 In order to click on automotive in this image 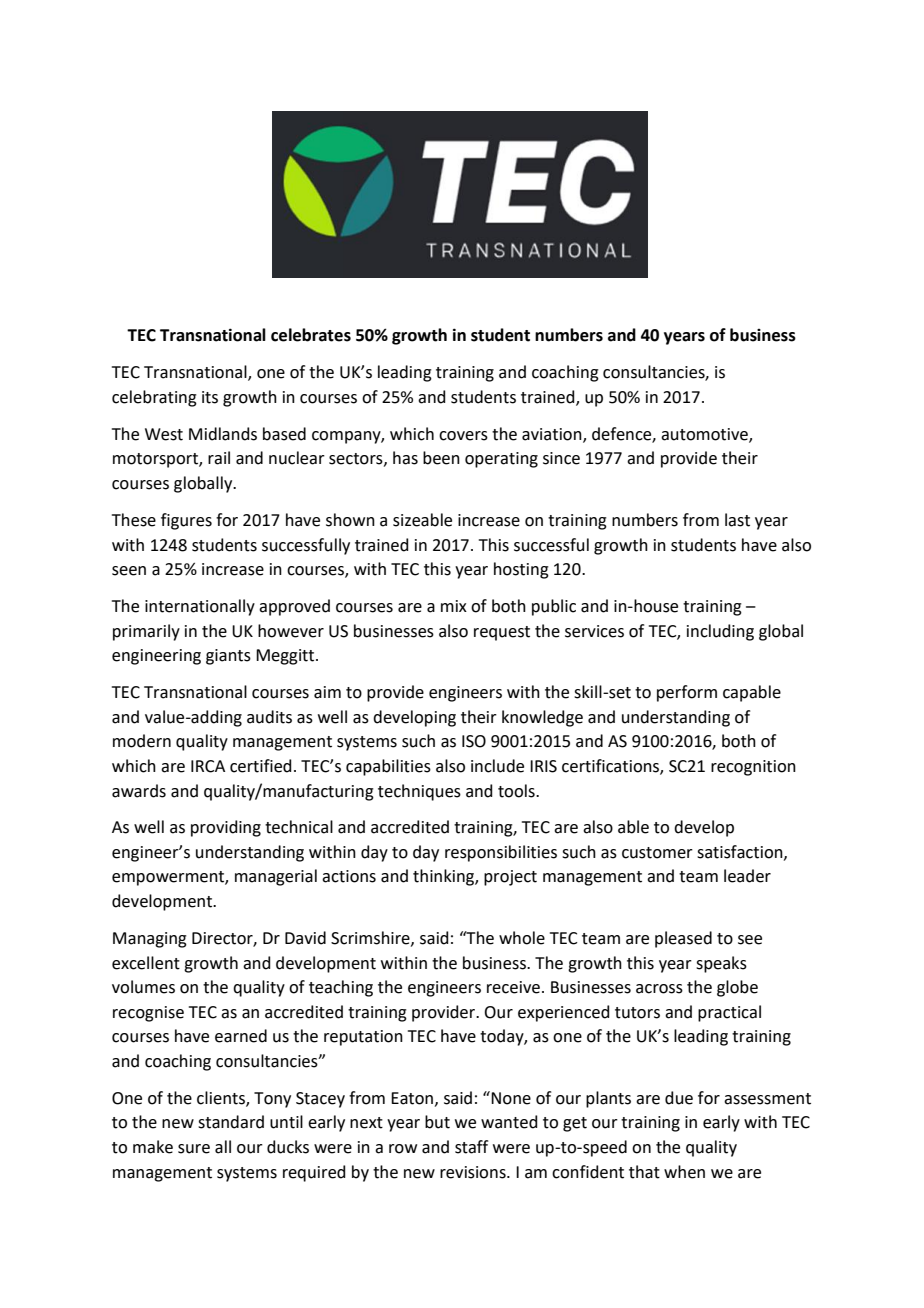, I will do `click(705, 435)`.
